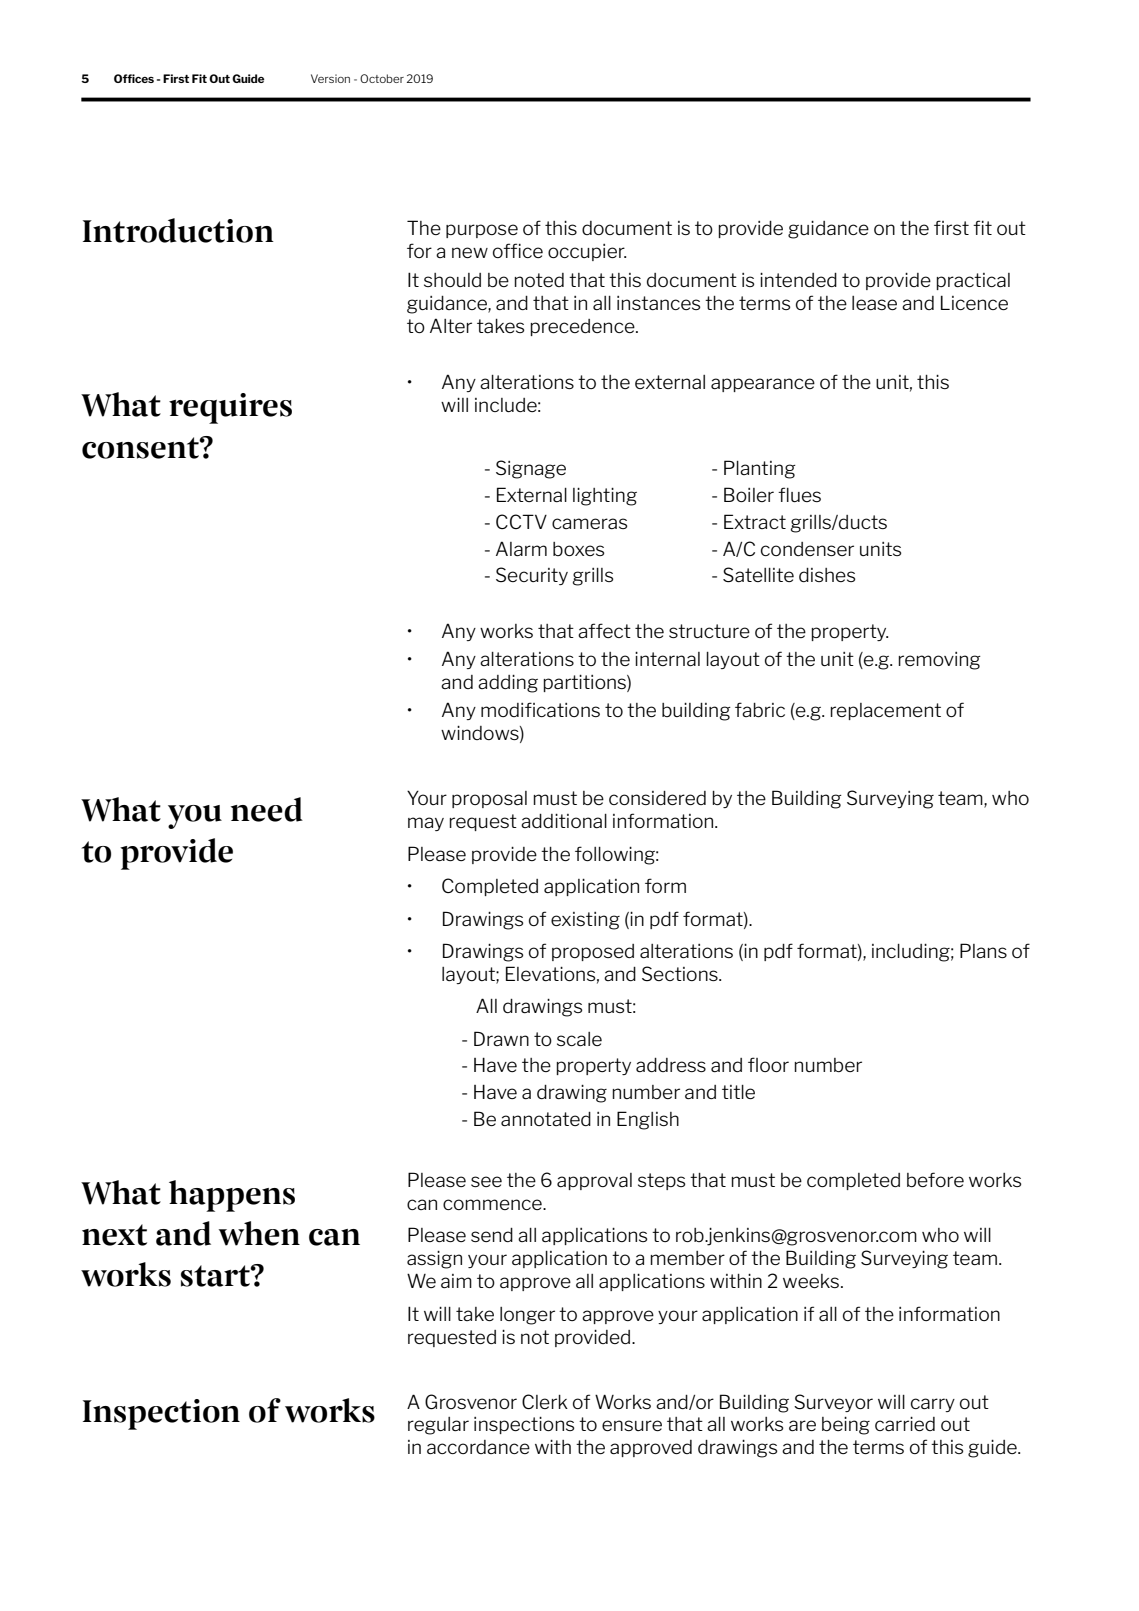 This screenshot has width=1139, height=1611. I want to click on intended, so click(798, 279).
